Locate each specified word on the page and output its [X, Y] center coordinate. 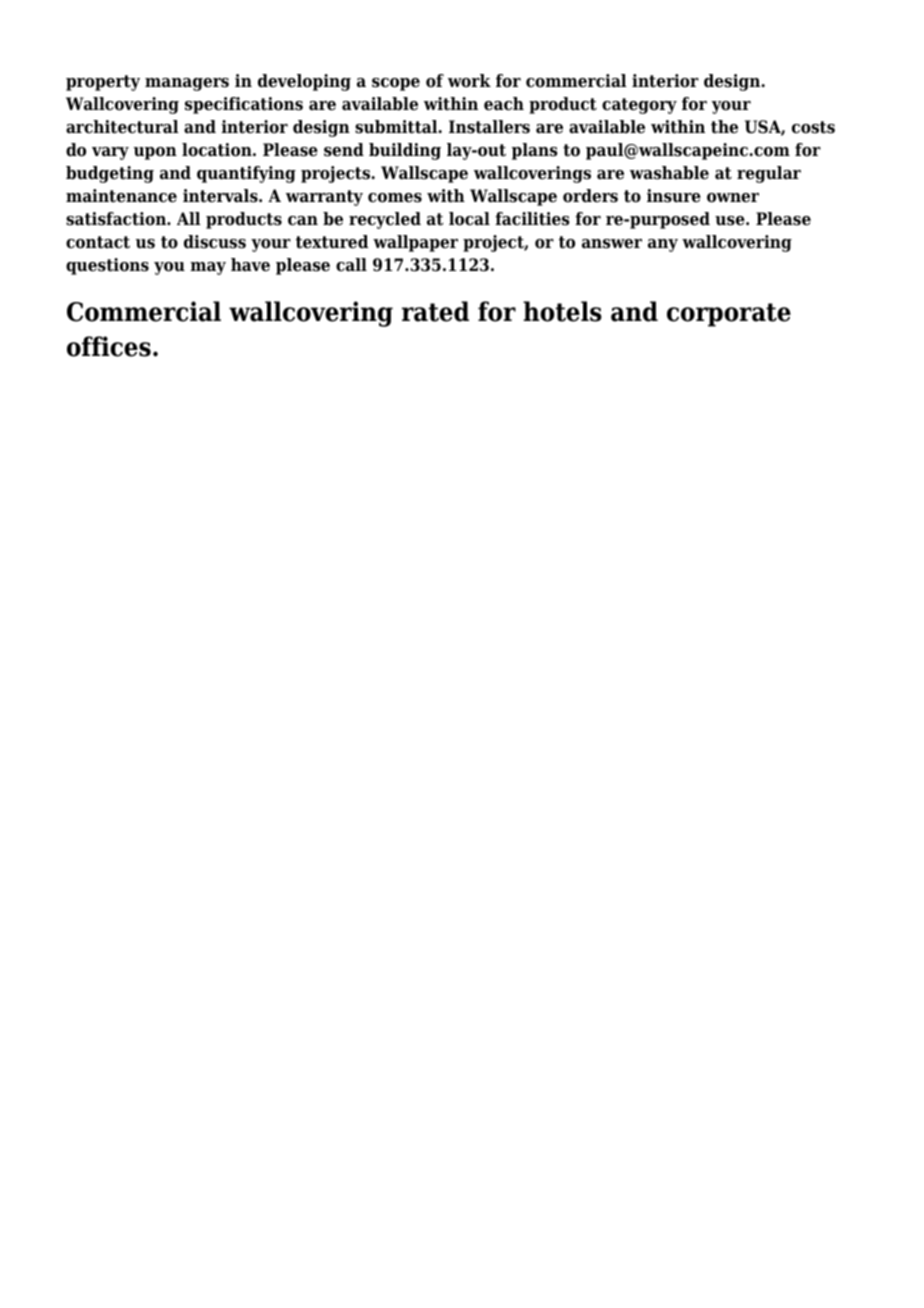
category [639, 106]
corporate [729, 315]
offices [109, 346]
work [469, 81]
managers [187, 84]
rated [435, 311]
